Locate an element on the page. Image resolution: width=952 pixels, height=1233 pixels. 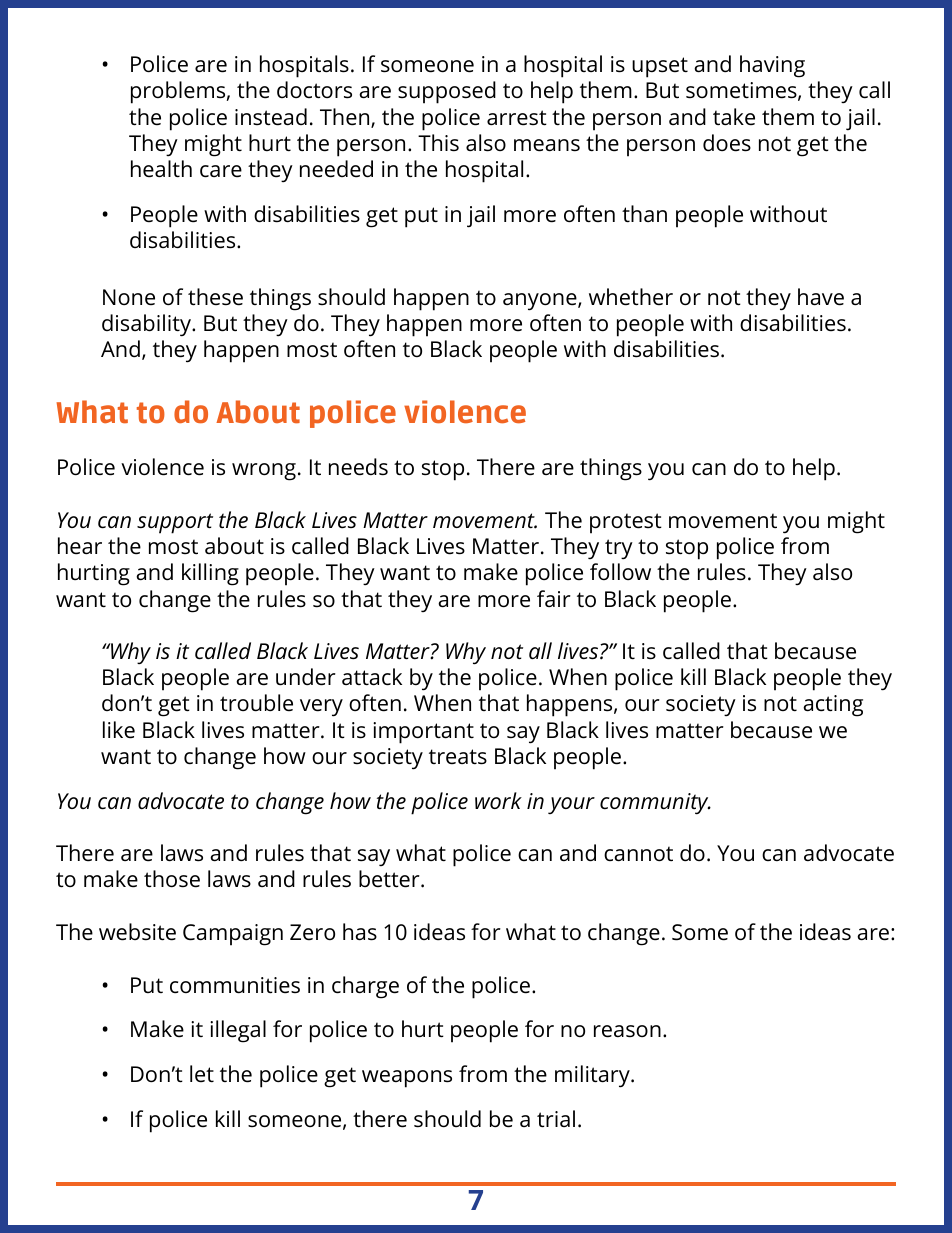
treats is located at coordinates (458, 757).
